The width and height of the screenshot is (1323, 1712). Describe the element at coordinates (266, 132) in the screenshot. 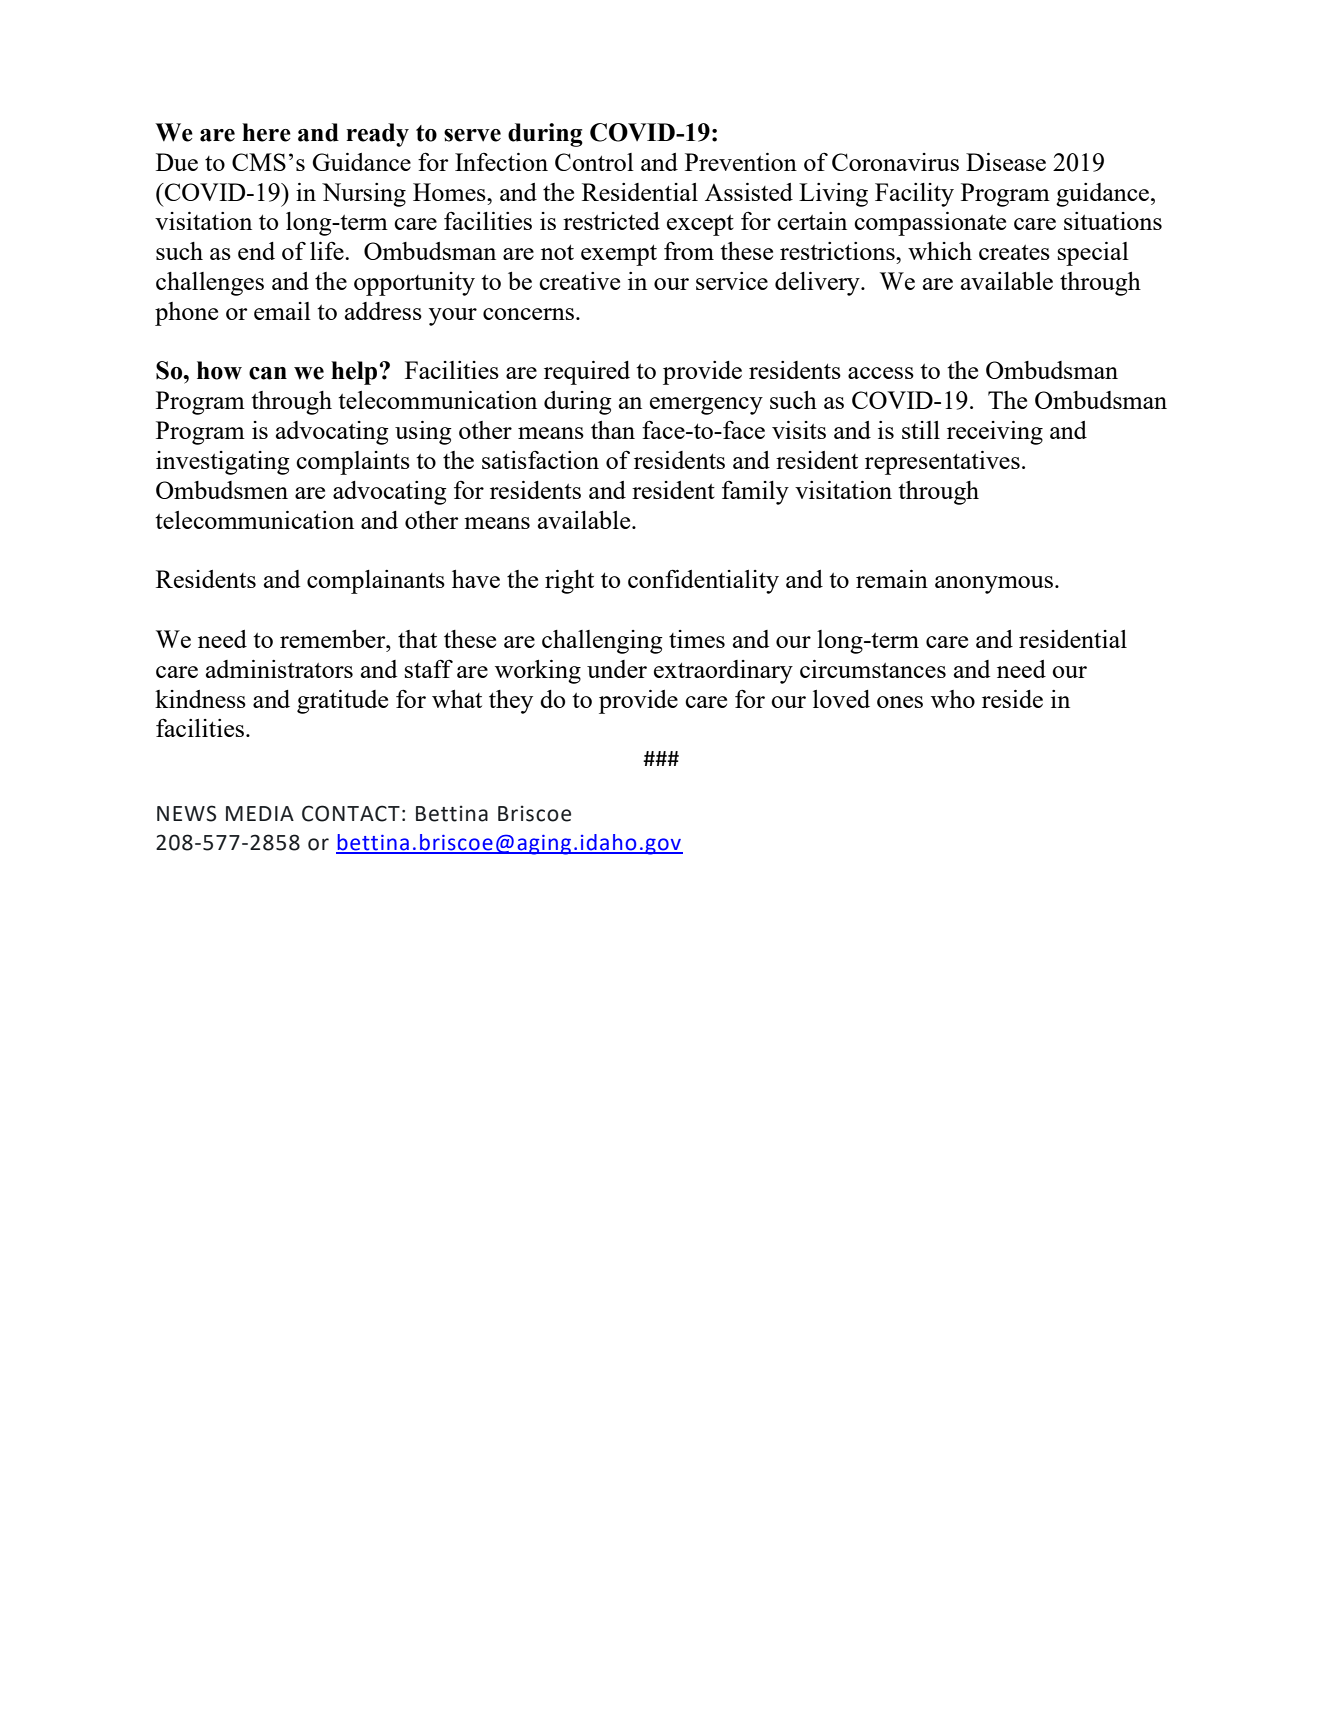

I see `here` at that location.
